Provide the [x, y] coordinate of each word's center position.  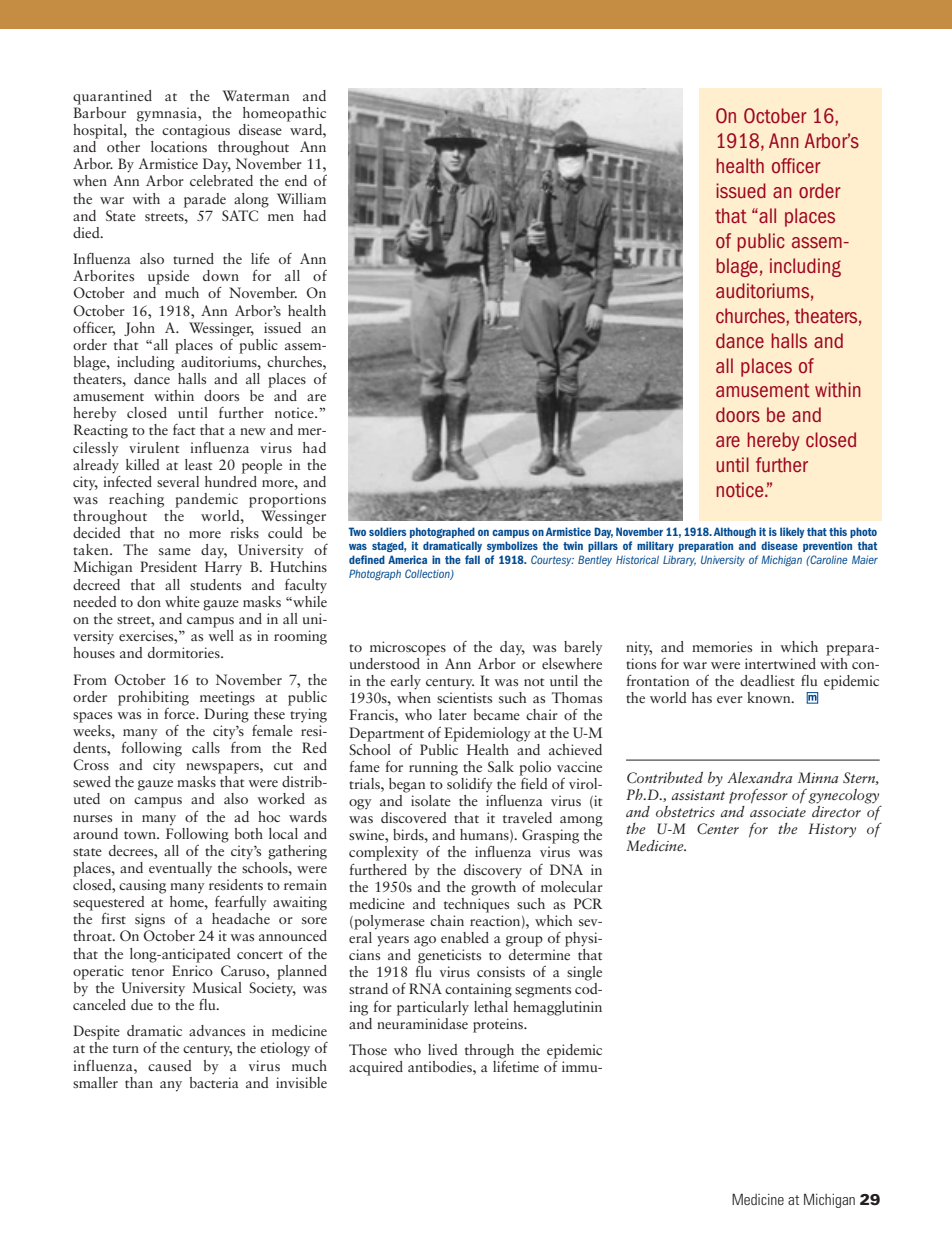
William [301, 198]
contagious [196, 131]
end [296, 180]
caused [170, 1065]
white [182, 601]
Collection [428, 574]
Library [679, 561]
